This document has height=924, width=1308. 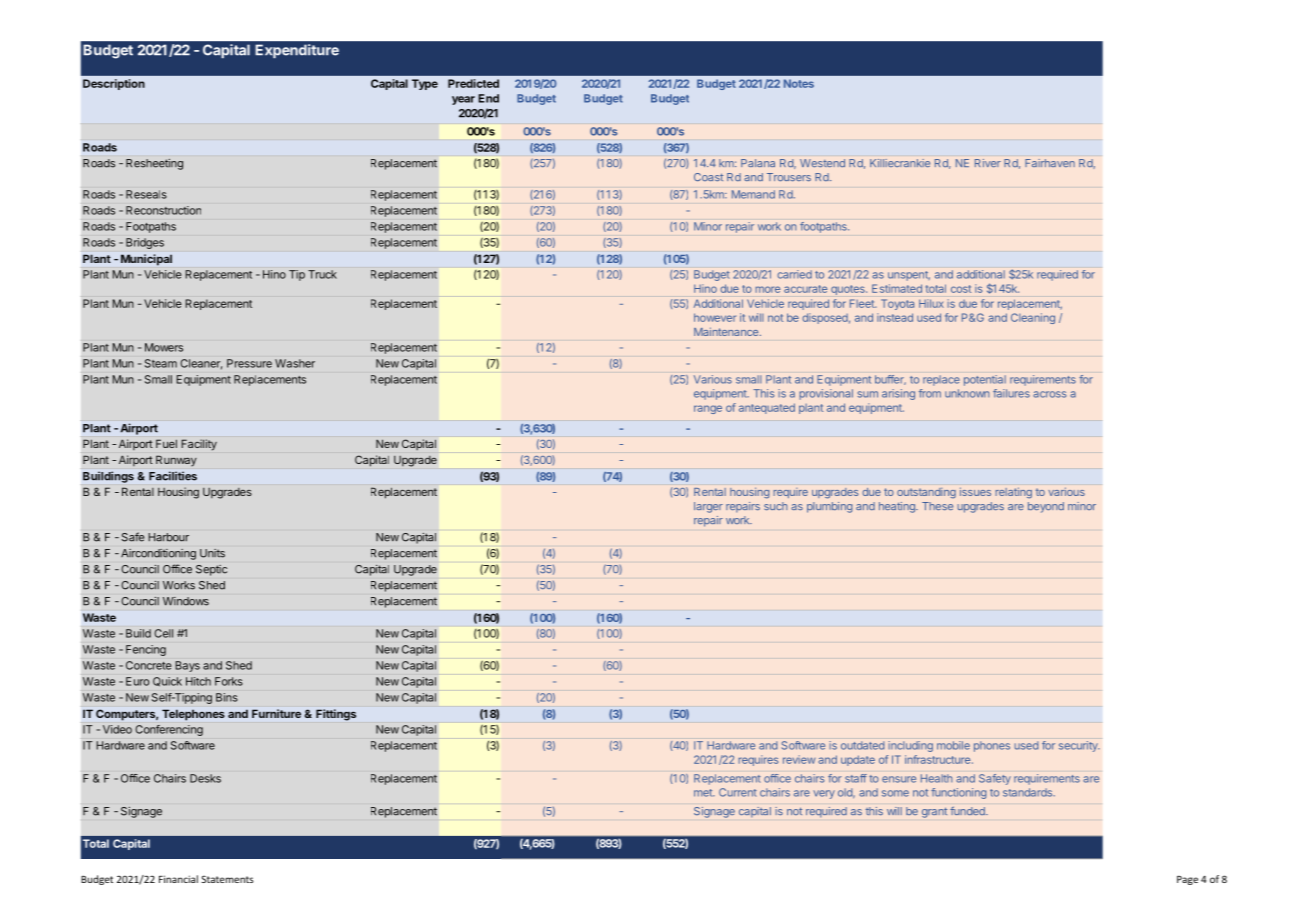 I want to click on River, so click(x=988, y=163).
